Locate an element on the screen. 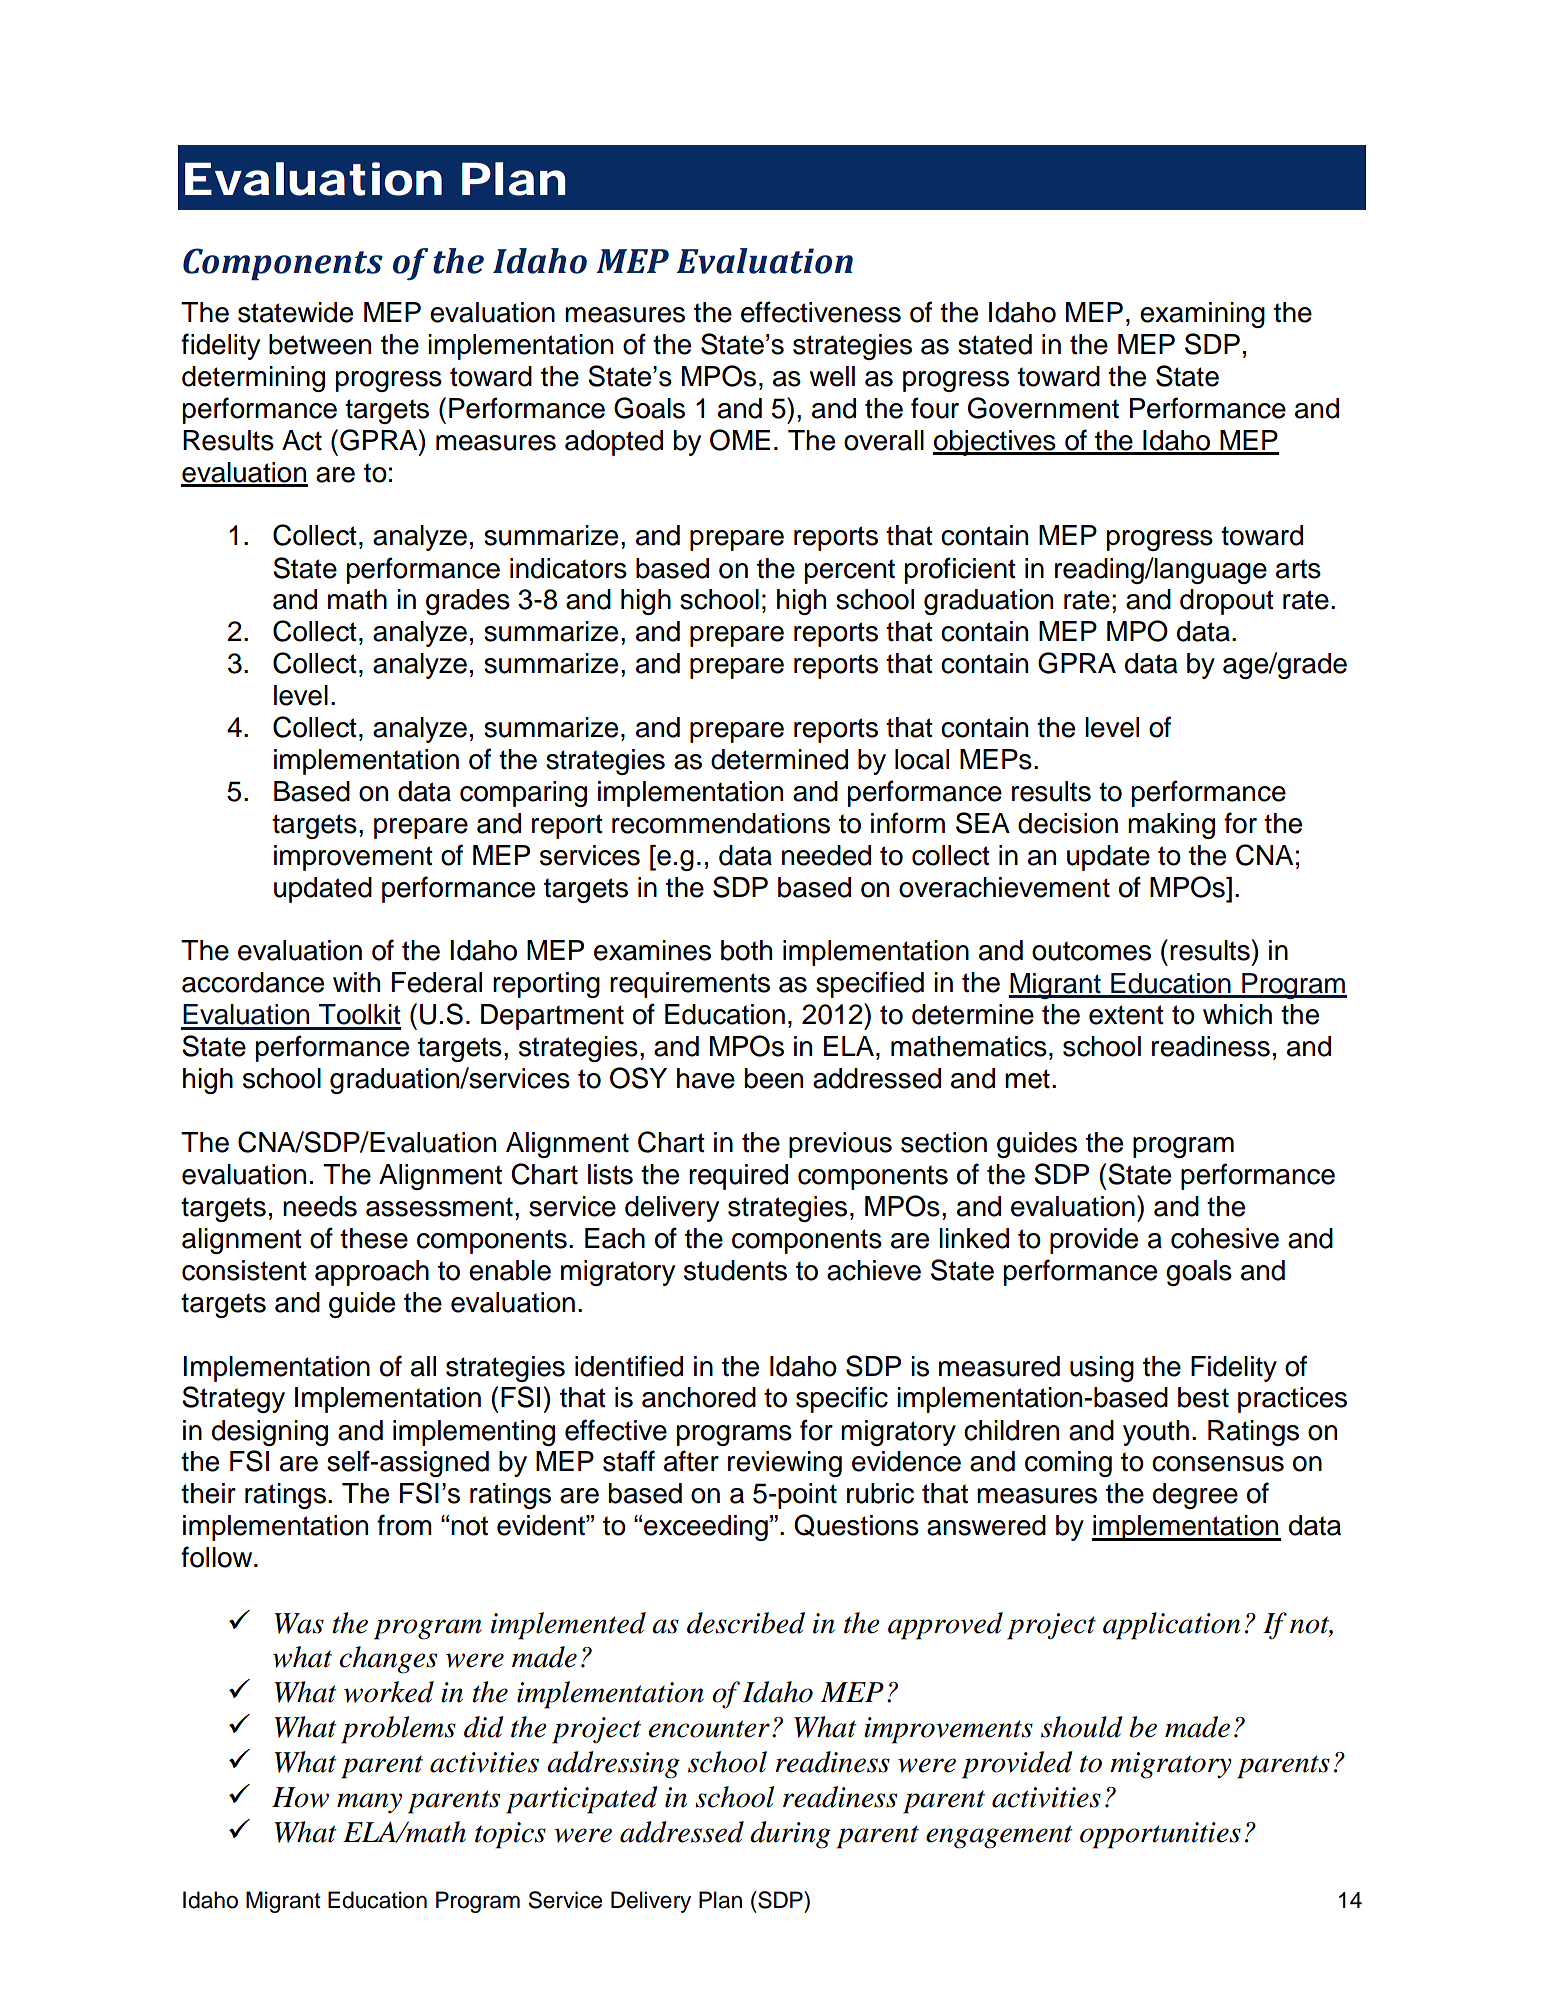 This screenshot has width=1544, height=1999. making is located at coordinates (1171, 826).
